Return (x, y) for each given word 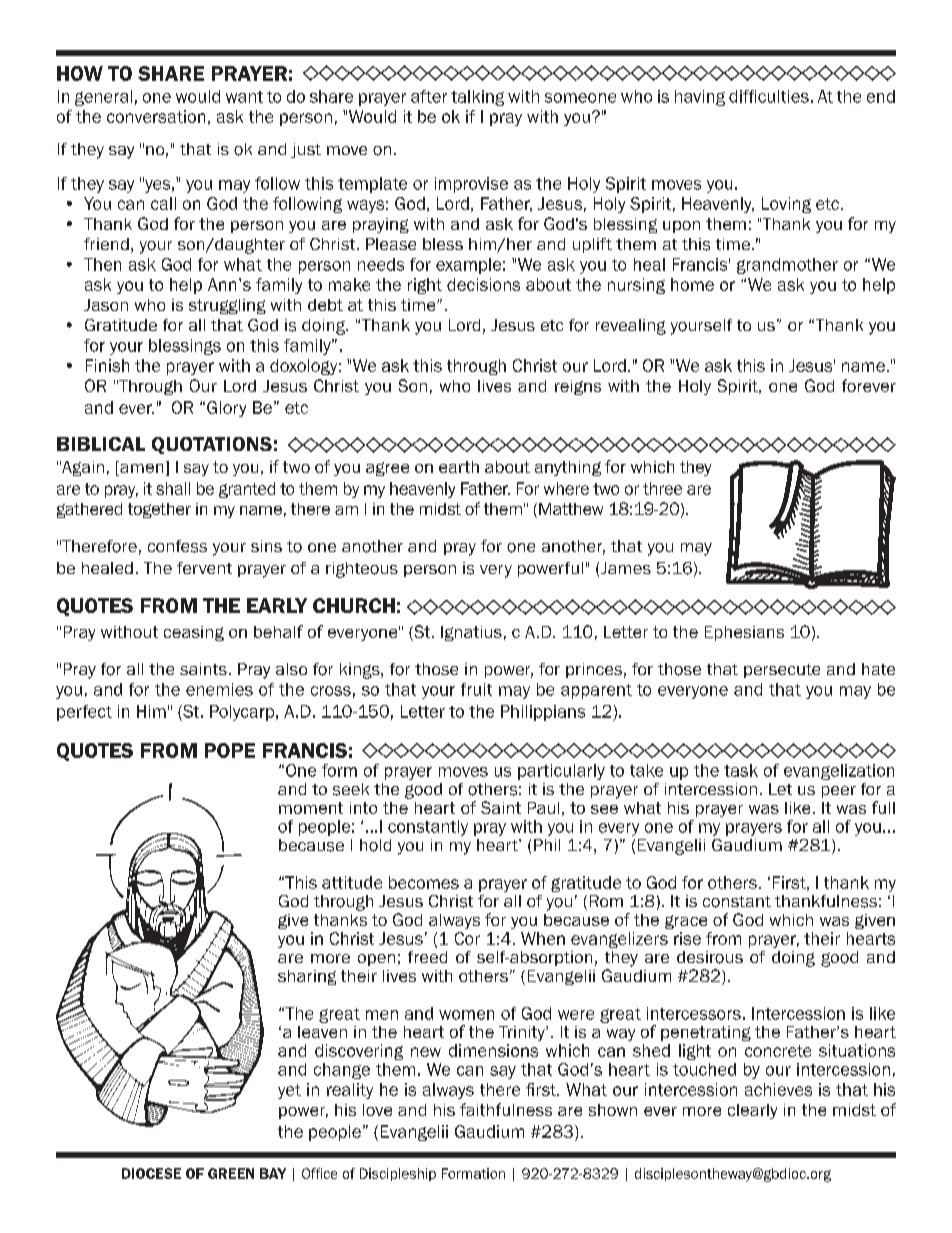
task (741, 770)
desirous (710, 957)
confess (177, 546)
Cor (467, 938)
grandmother (787, 266)
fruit (476, 689)
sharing (307, 977)
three (662, 488)
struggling (227, 306)
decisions (483, 284)
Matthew (571, 509)
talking (477, 98)
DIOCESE (151, 1173)
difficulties (769, 96)
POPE (230, 750)
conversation (156, 116)
